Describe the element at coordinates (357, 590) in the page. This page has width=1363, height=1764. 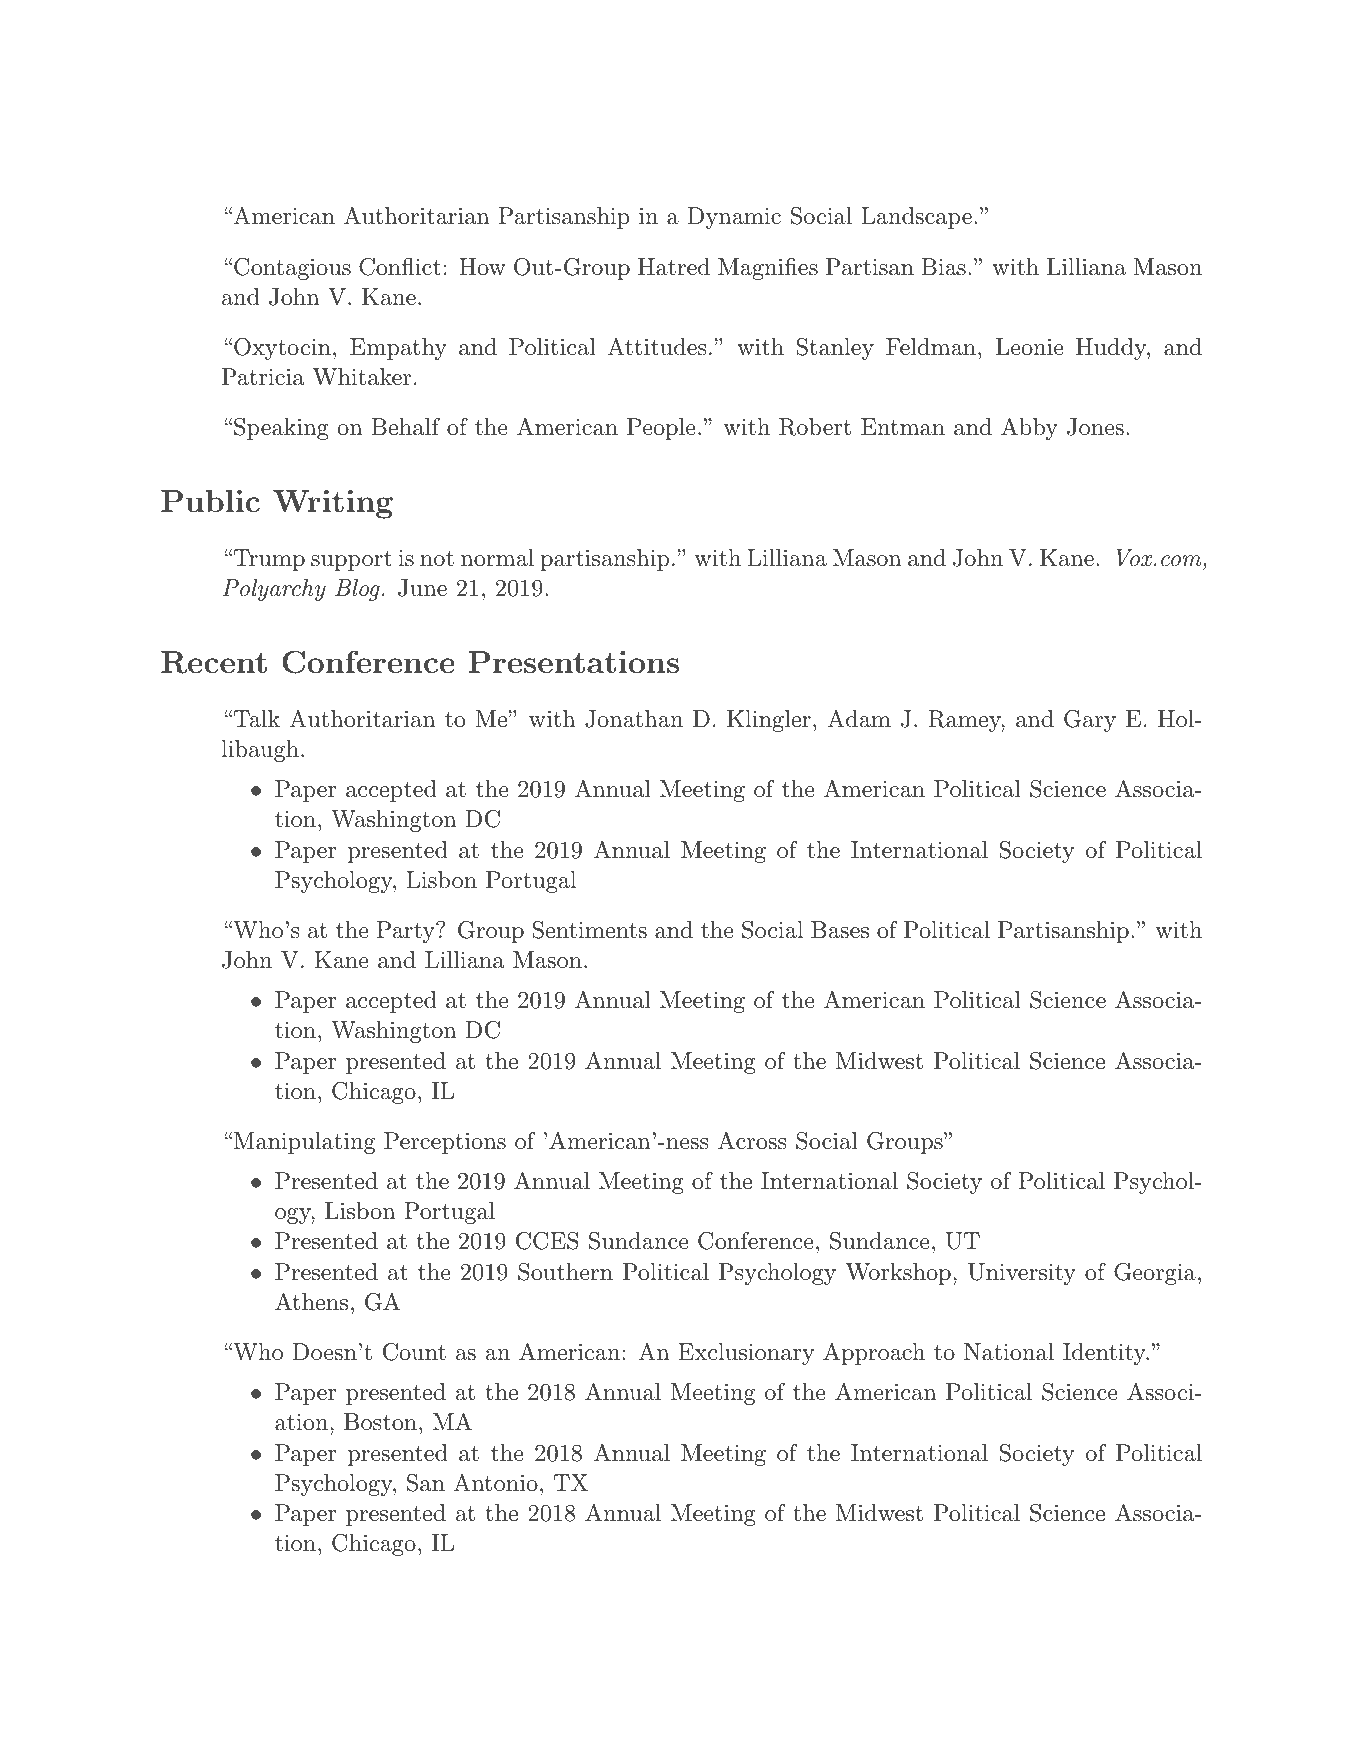
I see `Blog` at that location.
